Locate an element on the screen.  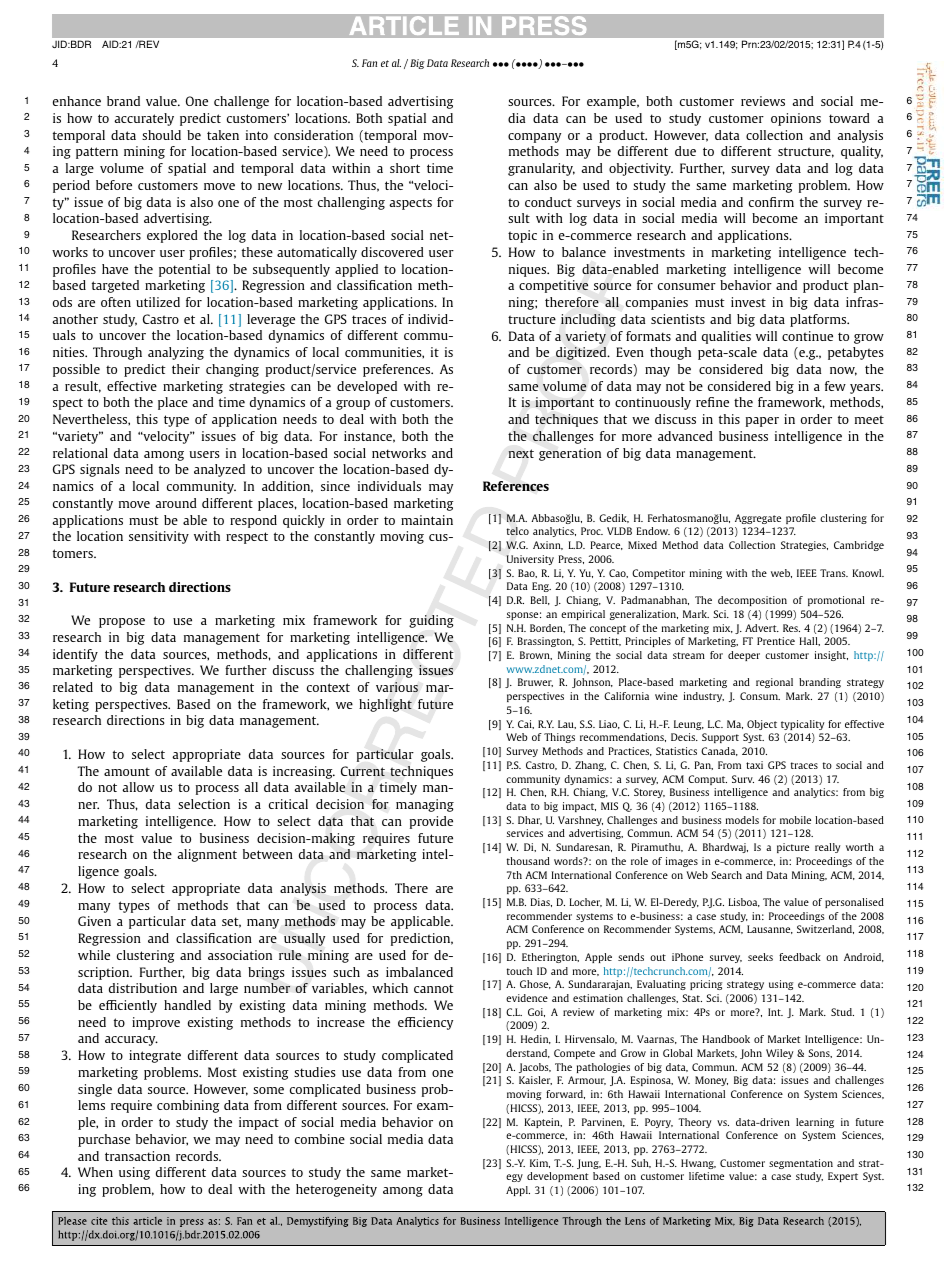
Prentice is located at coordinates (776, 641).
